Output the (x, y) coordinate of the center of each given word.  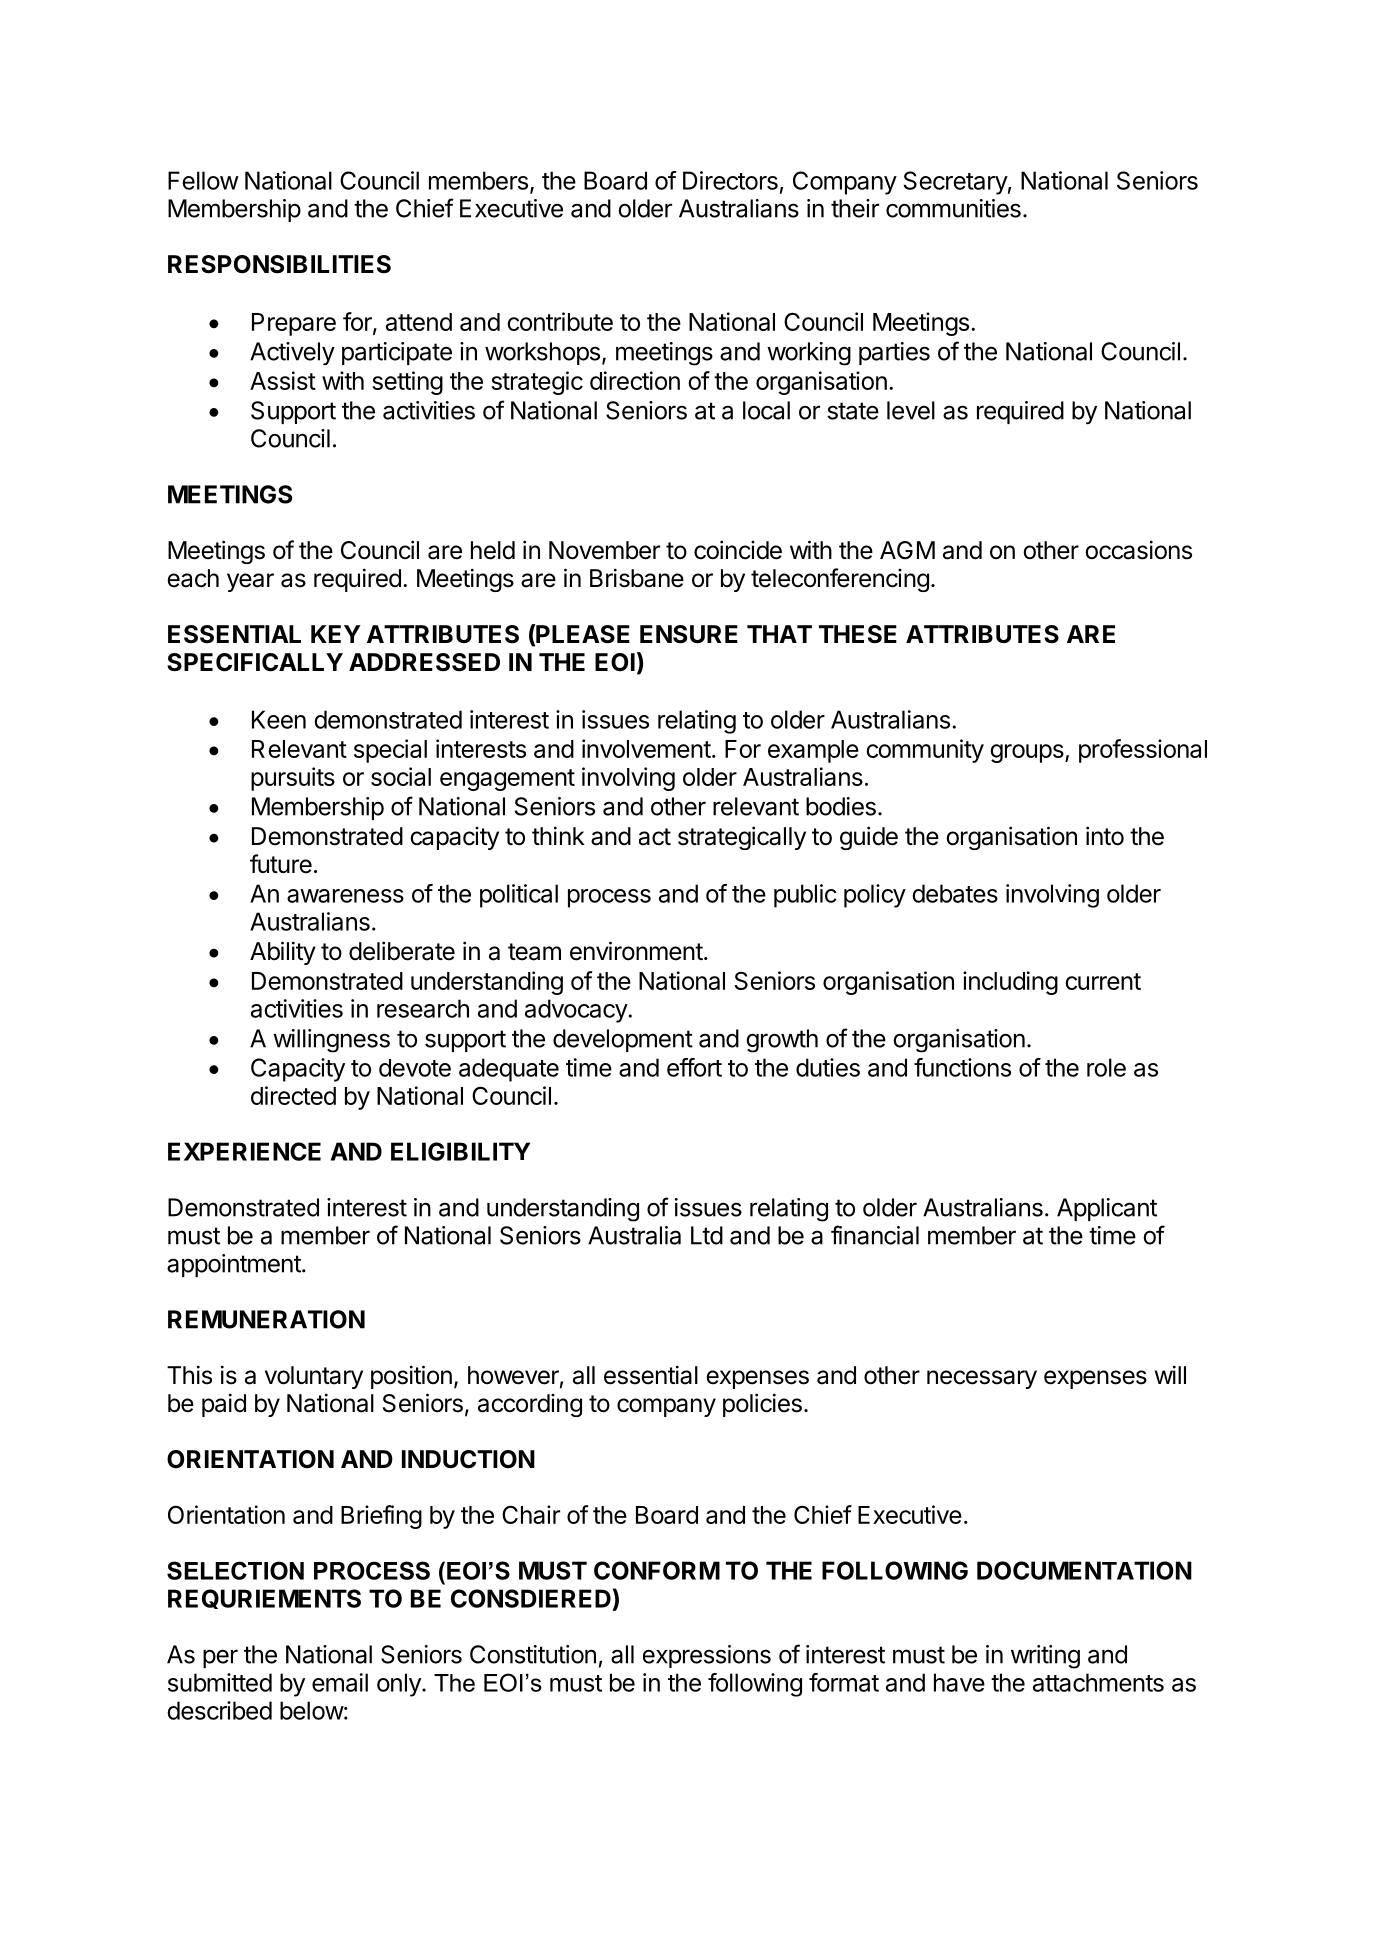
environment (636, 951)
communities (953, 208)
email (340, 1682)
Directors (730, 180)
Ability (283, 953)
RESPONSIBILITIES (279, 264)
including (1010, 983)
